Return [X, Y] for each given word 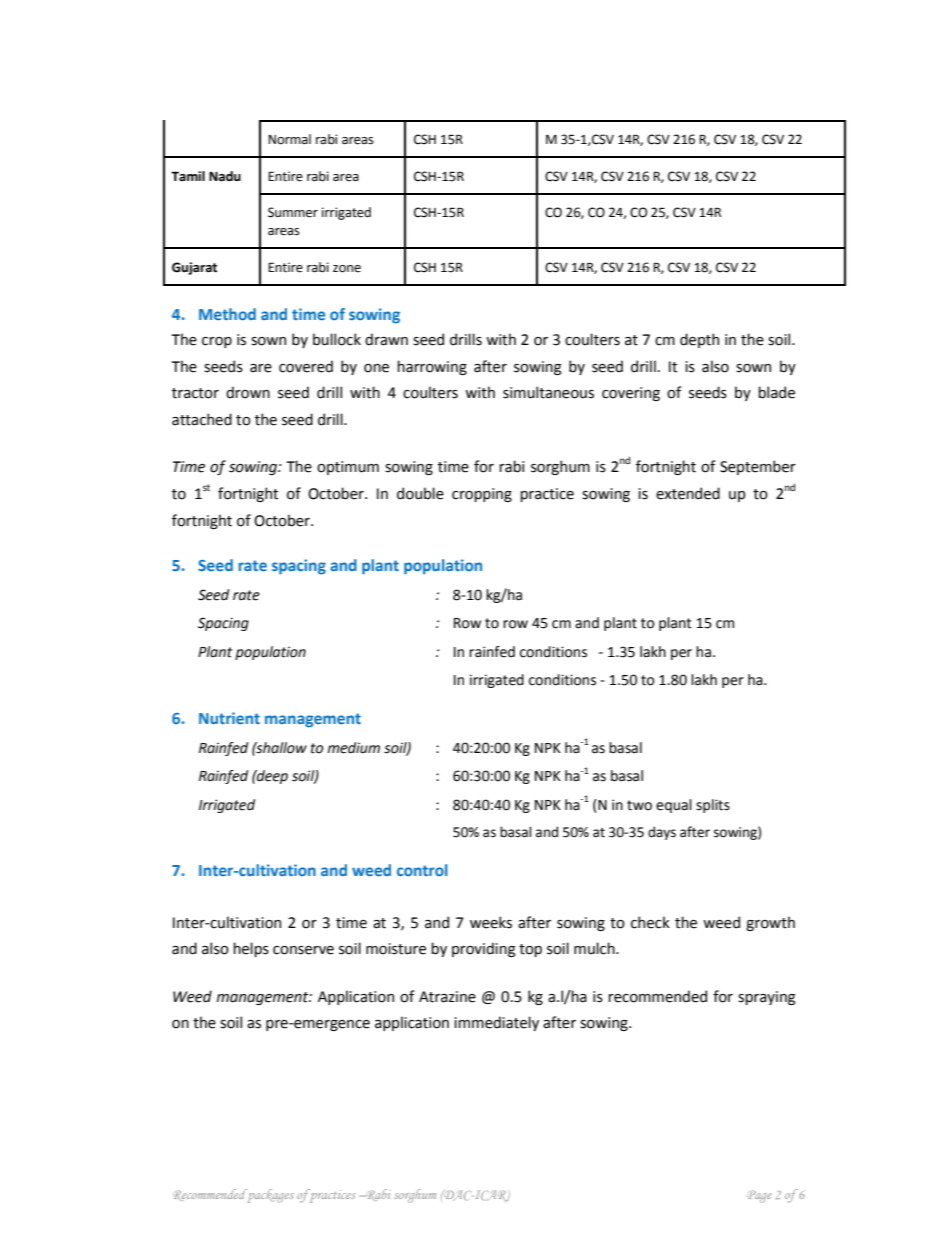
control [422, 870]
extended [688, 493]
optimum [348, 468]
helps [251, 949]
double [420, 493]
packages [269, 1196]
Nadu [225, 176]
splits [713, 806]
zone [347, 269]
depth [699, 340]
